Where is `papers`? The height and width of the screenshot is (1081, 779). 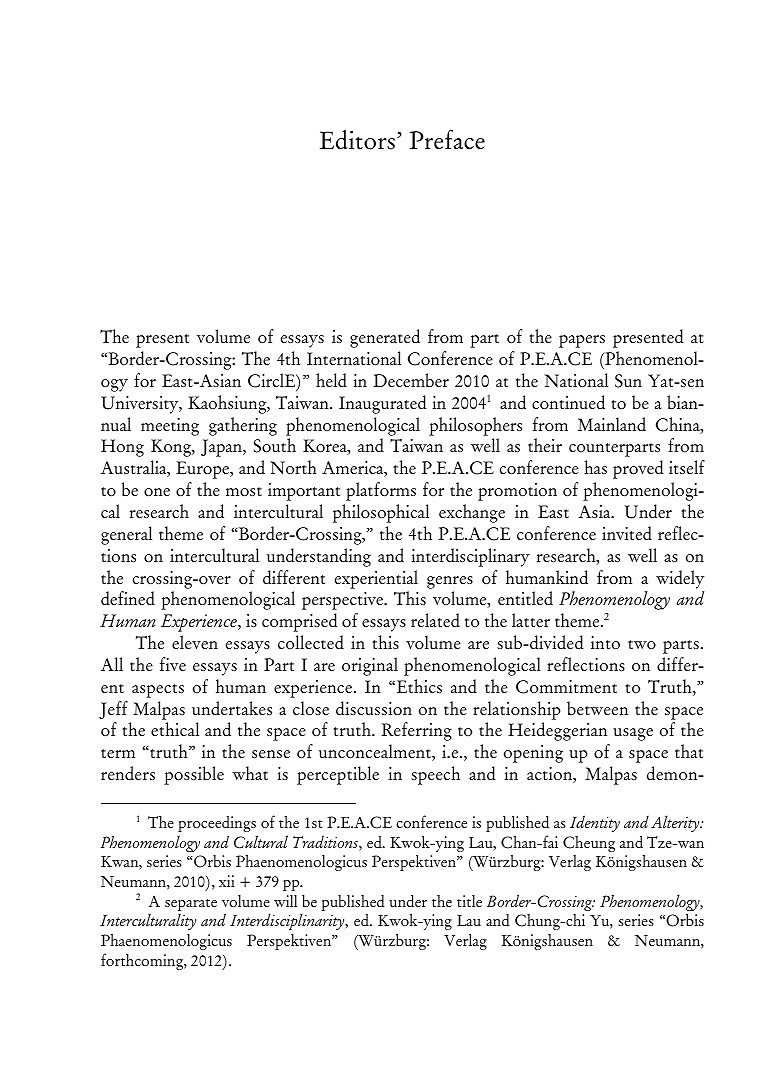 papers is located at coordinates (582, 341).
